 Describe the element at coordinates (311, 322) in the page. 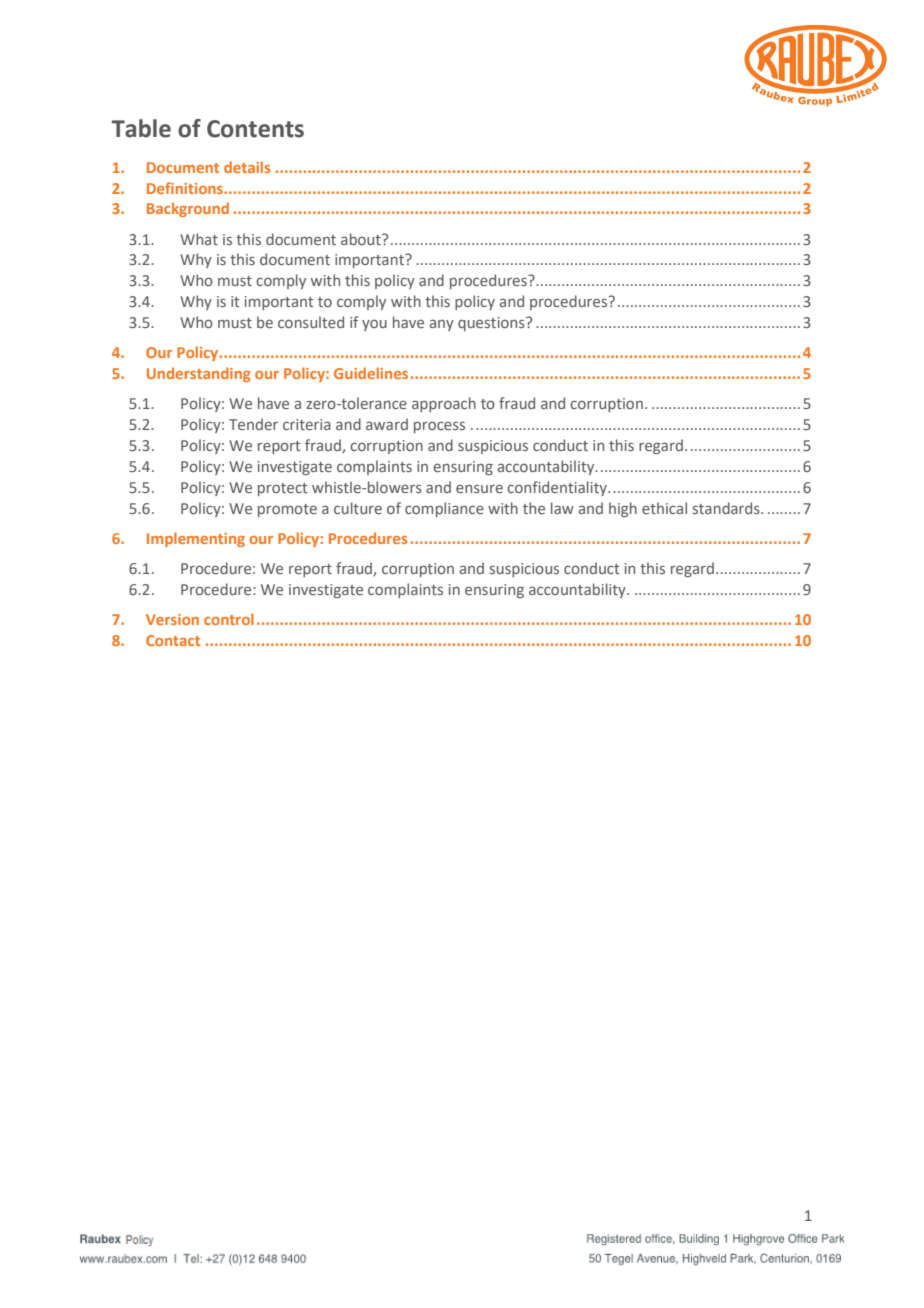

I see `consulted` at that location.
